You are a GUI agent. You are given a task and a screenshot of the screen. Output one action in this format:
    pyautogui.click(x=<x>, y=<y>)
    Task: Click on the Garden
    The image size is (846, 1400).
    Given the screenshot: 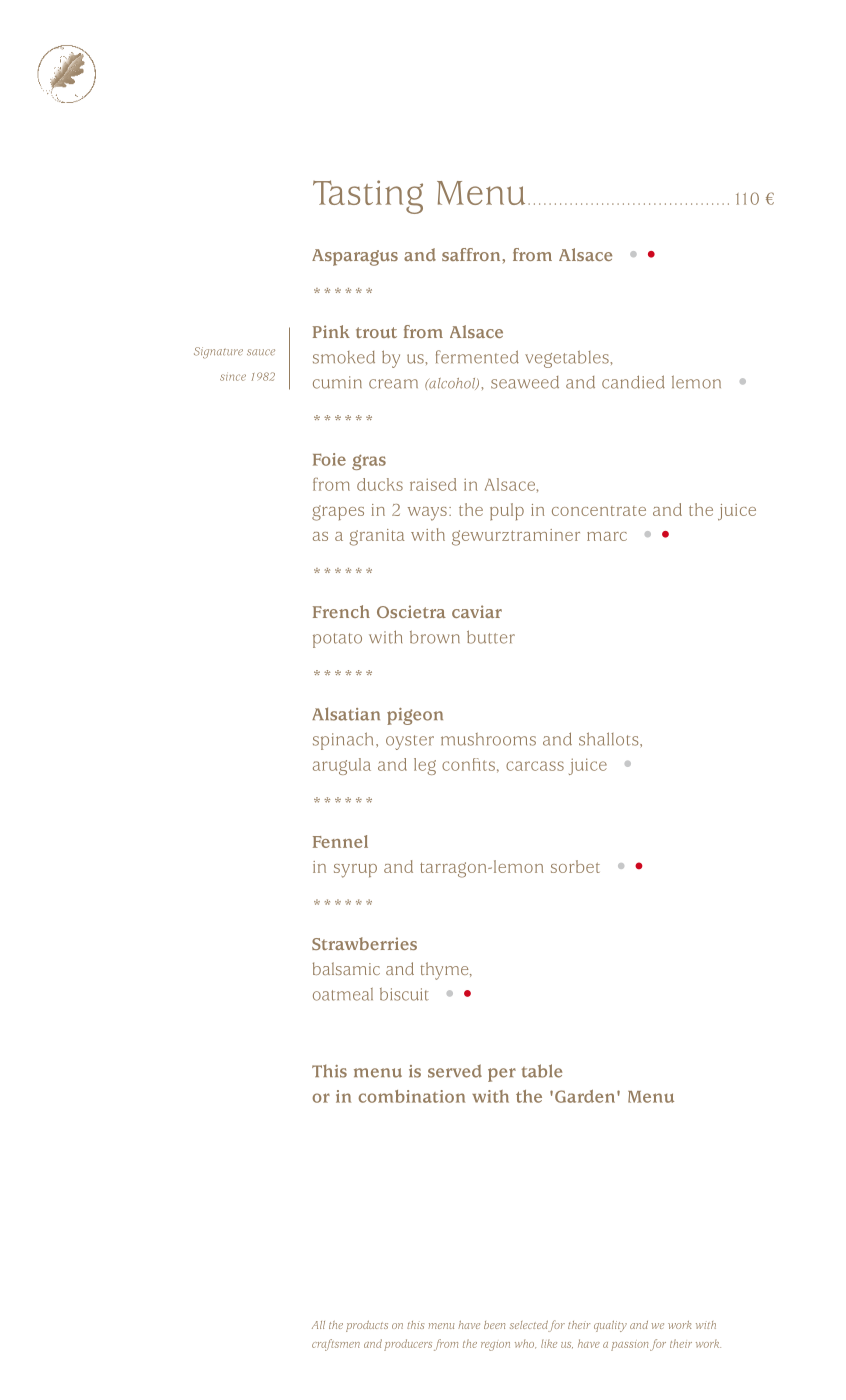 What is the action you would take?
    pyautogui.click(x=585, y=1096)
